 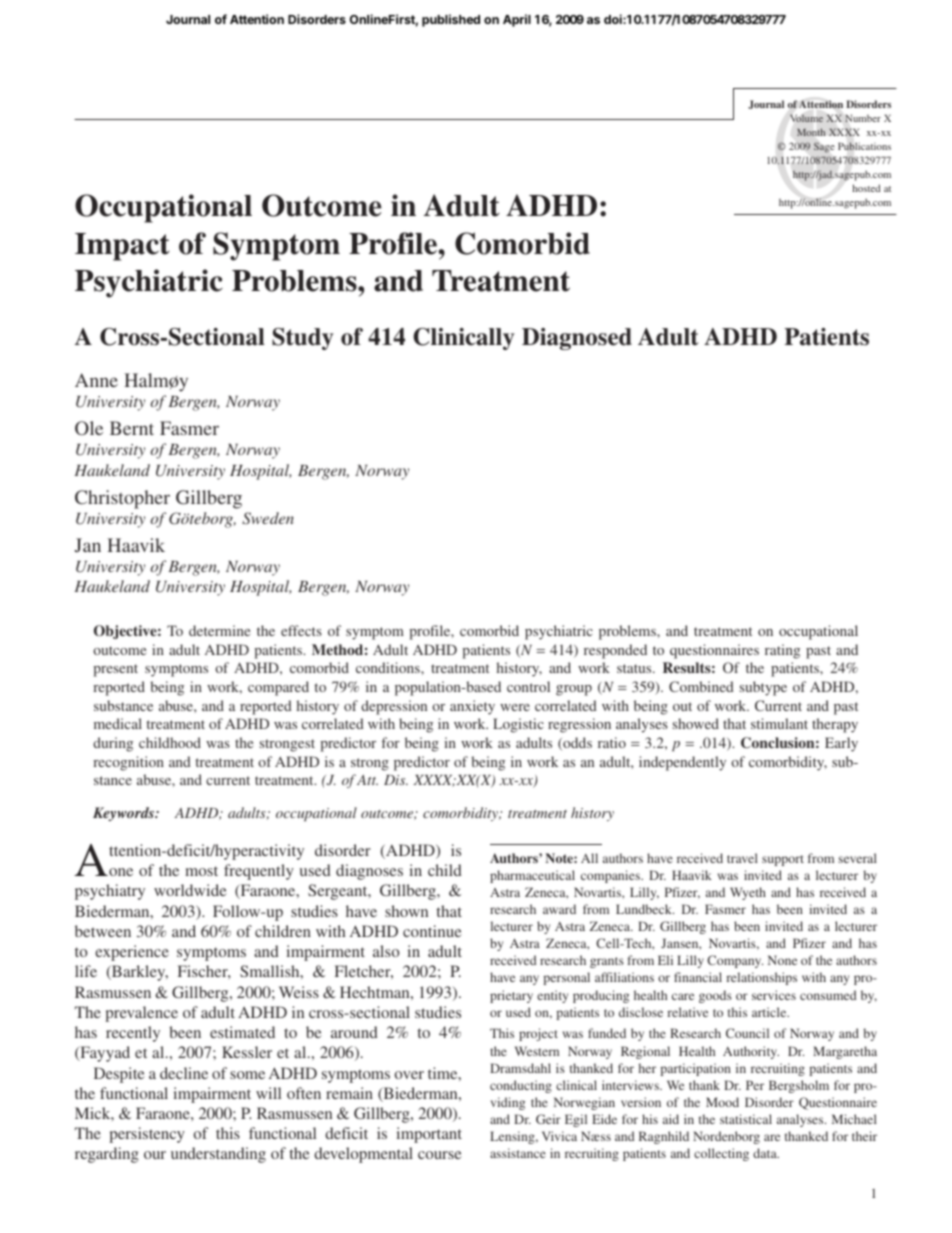 What do you see at coordinates (451, 20) in the screenshot?
I see `published` at bounding box center [451, 20].
